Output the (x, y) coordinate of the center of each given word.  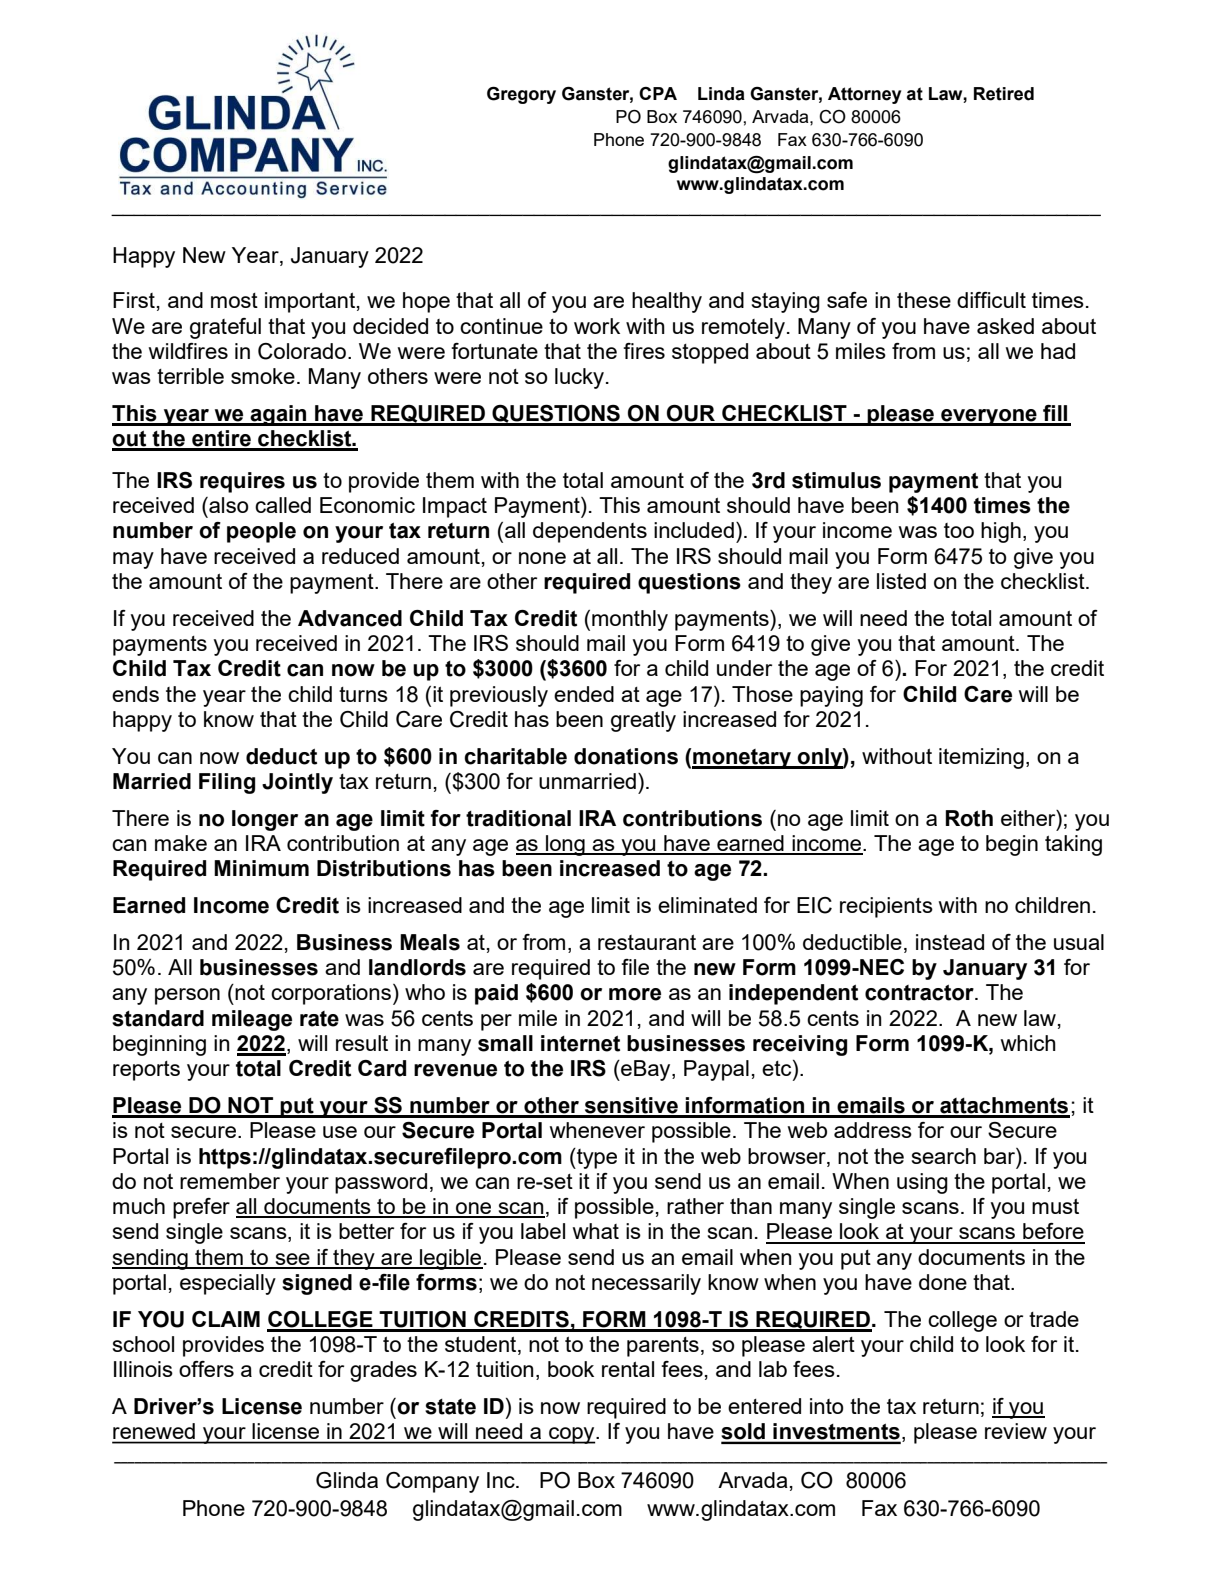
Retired (1004, 94)
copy (572, 1435)
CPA (658, 93)
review (1016, 1431)
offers (206, 1369)
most (234, 300)
